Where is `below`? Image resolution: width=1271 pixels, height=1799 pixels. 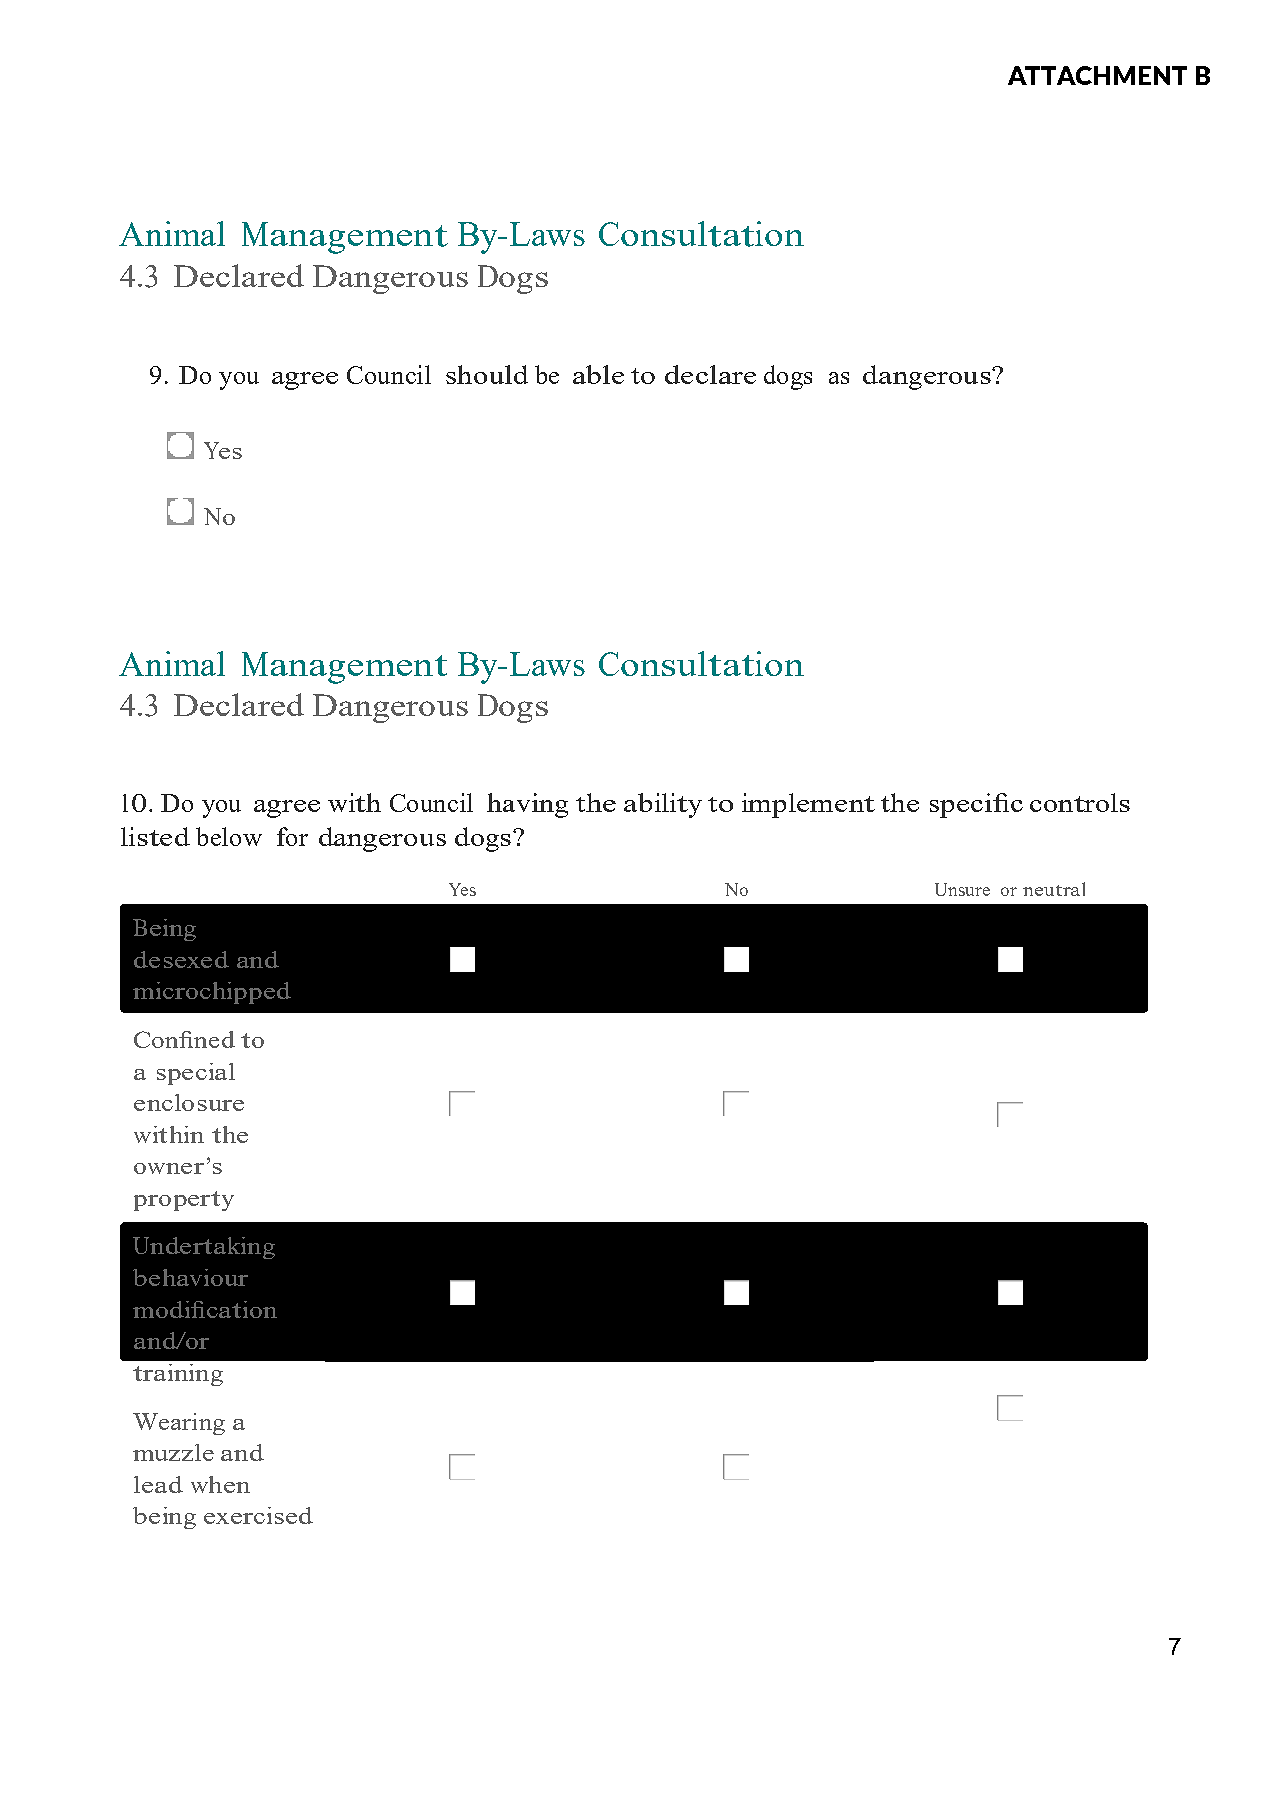 below is located at coordinates (229, 836).
